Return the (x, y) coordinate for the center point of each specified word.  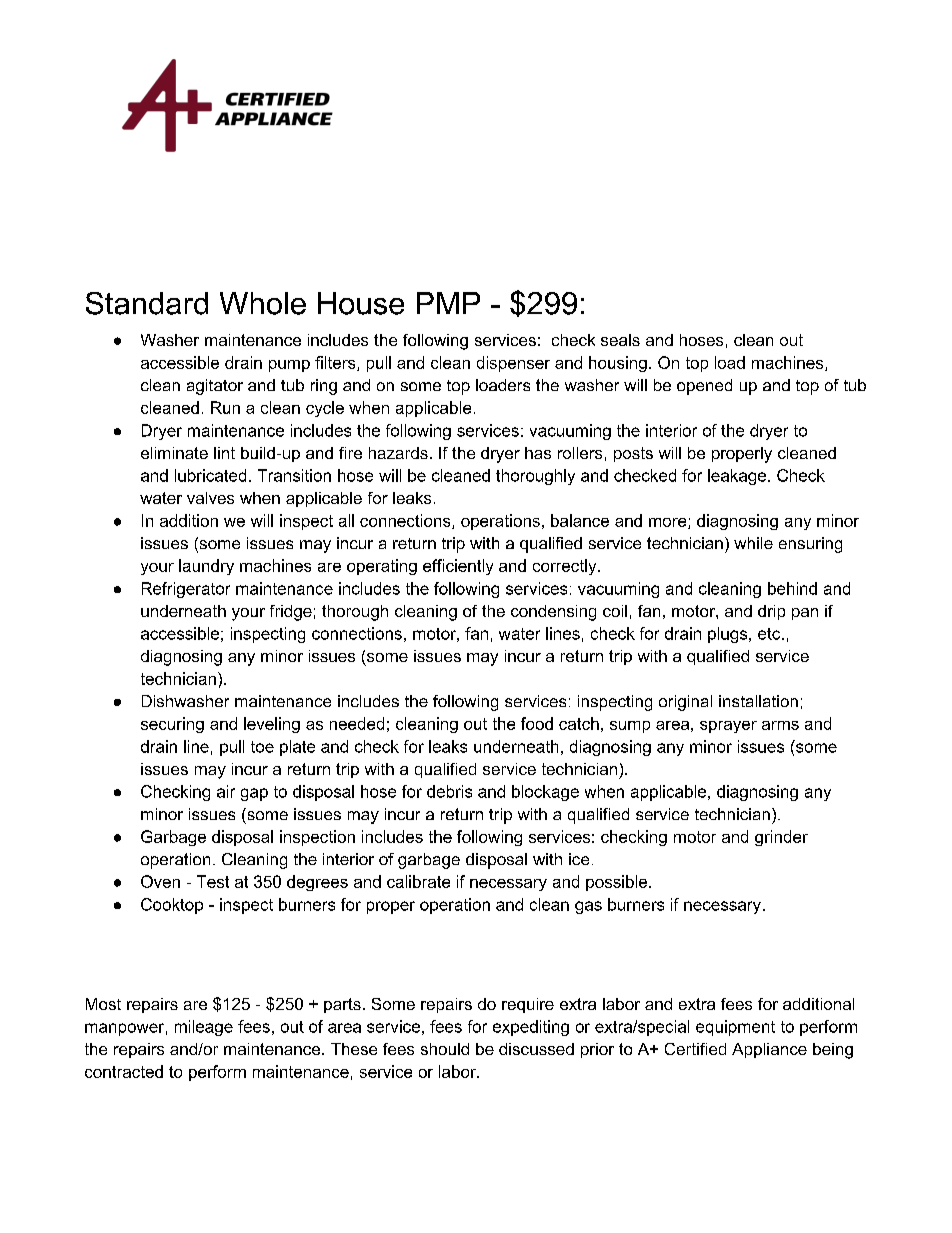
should (445, 1049)
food (537, 723)
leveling (272, 725)
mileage (204, 1028)
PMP (448, 303)
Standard (147, 303)
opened (704, 387)
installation (758, 701)
